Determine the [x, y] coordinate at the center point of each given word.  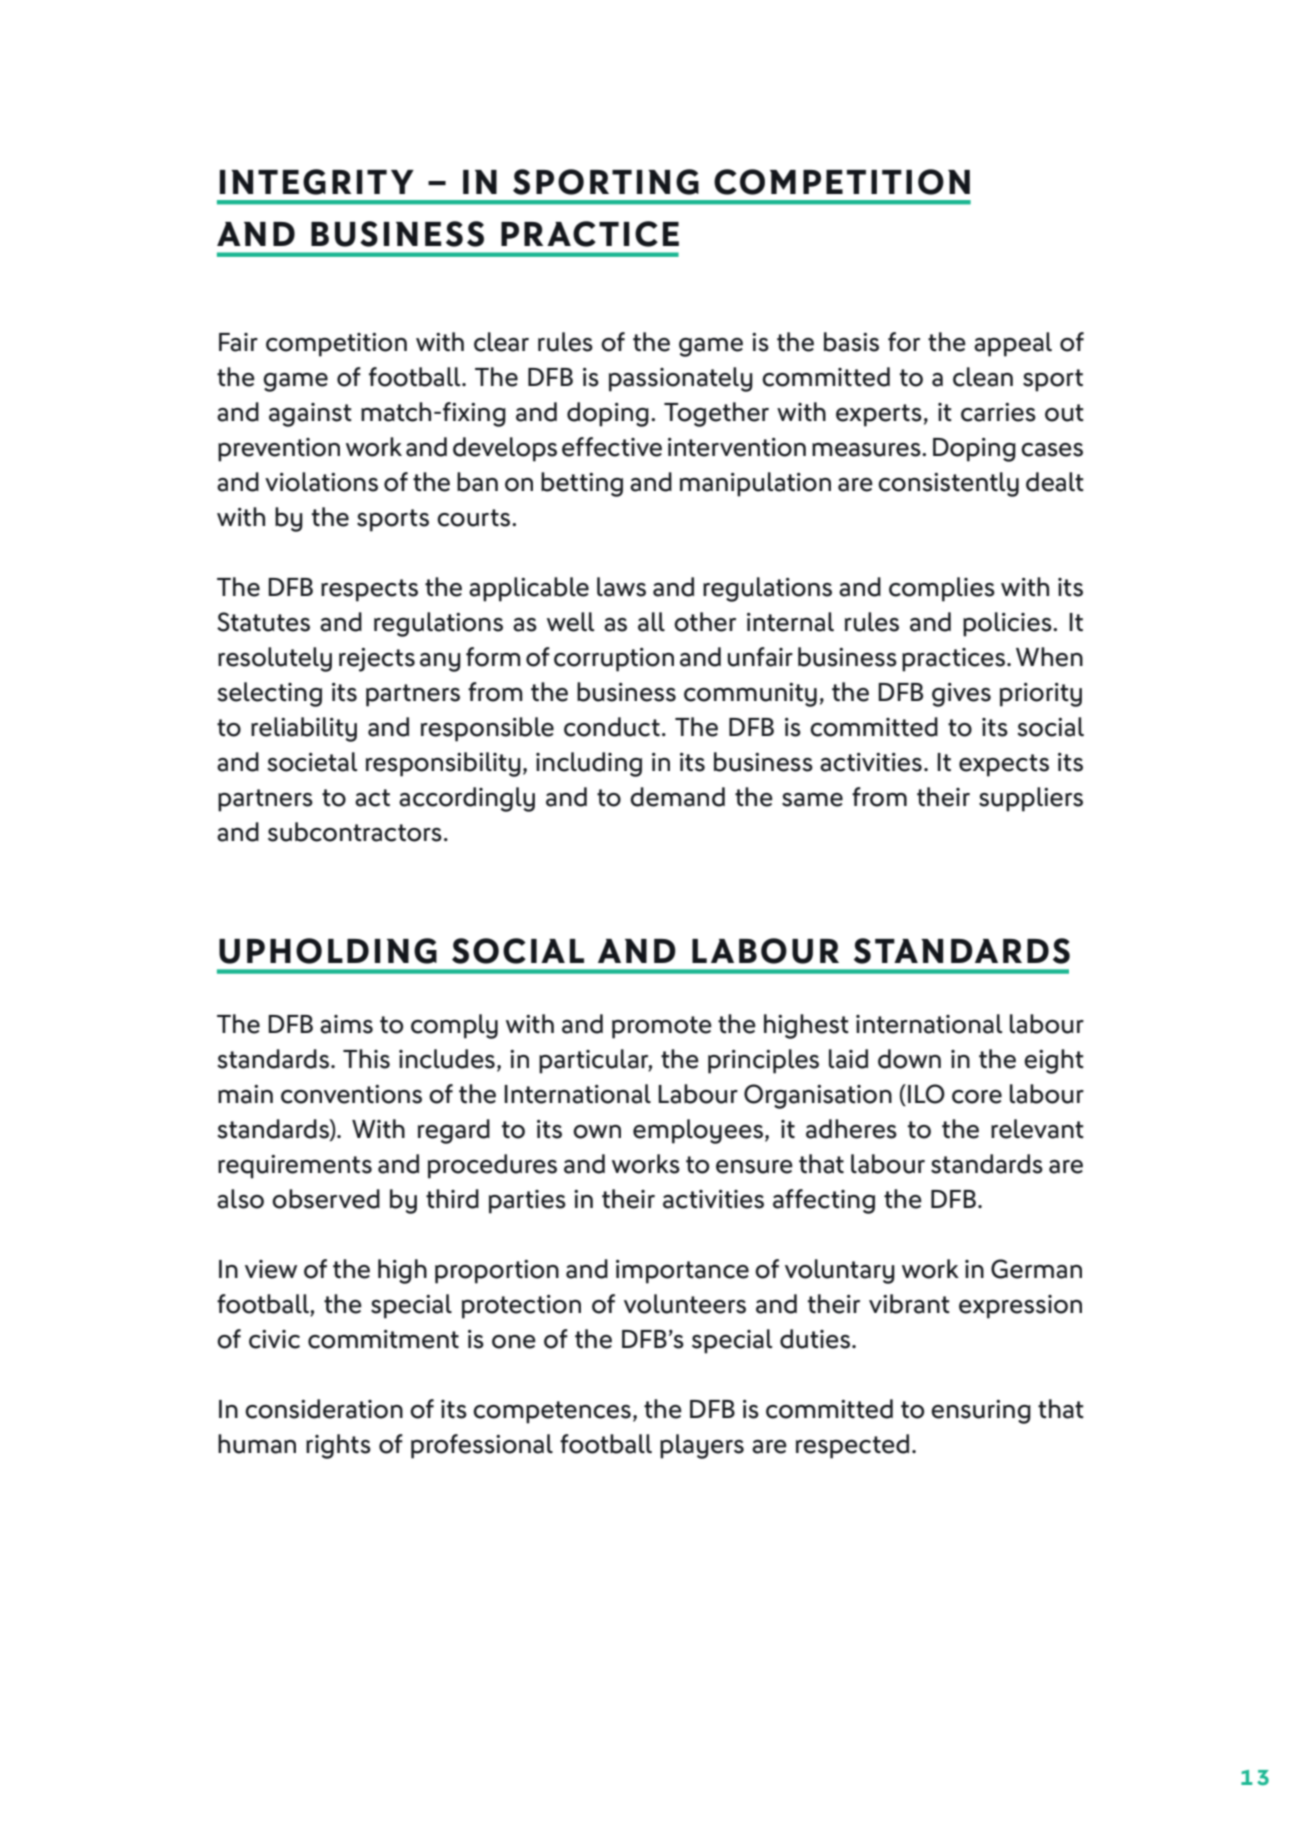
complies [942, 589]
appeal [1013, 344]
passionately [681, 379]
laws [621, 587]
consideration [324, 1409]
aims [346, 1024]
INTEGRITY [317, 182]
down [909, 1059]
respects [369, 590]
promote [662, 1027]
